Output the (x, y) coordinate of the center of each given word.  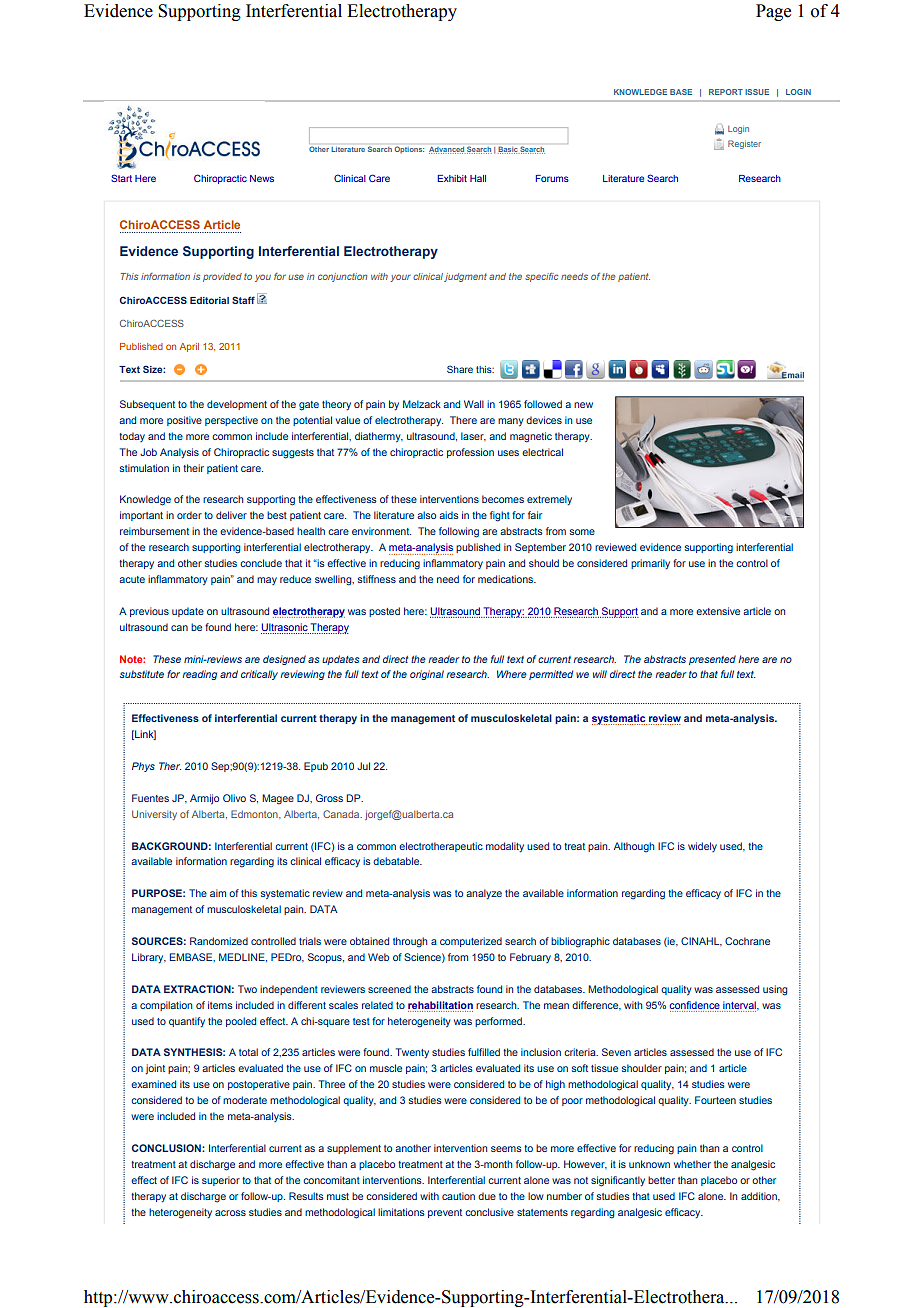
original (427, 675)
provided (222, 277)
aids (449, 515)
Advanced (447, 150)
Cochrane (747, 941)
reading (199, 675)
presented (712, 660)
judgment (465, 277)
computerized (471, 942)
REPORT (726, 92)
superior (221, 1181)
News (262, 178)
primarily (650, 564)
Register (744, 144)
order (189, 515)
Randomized (219, 941)
